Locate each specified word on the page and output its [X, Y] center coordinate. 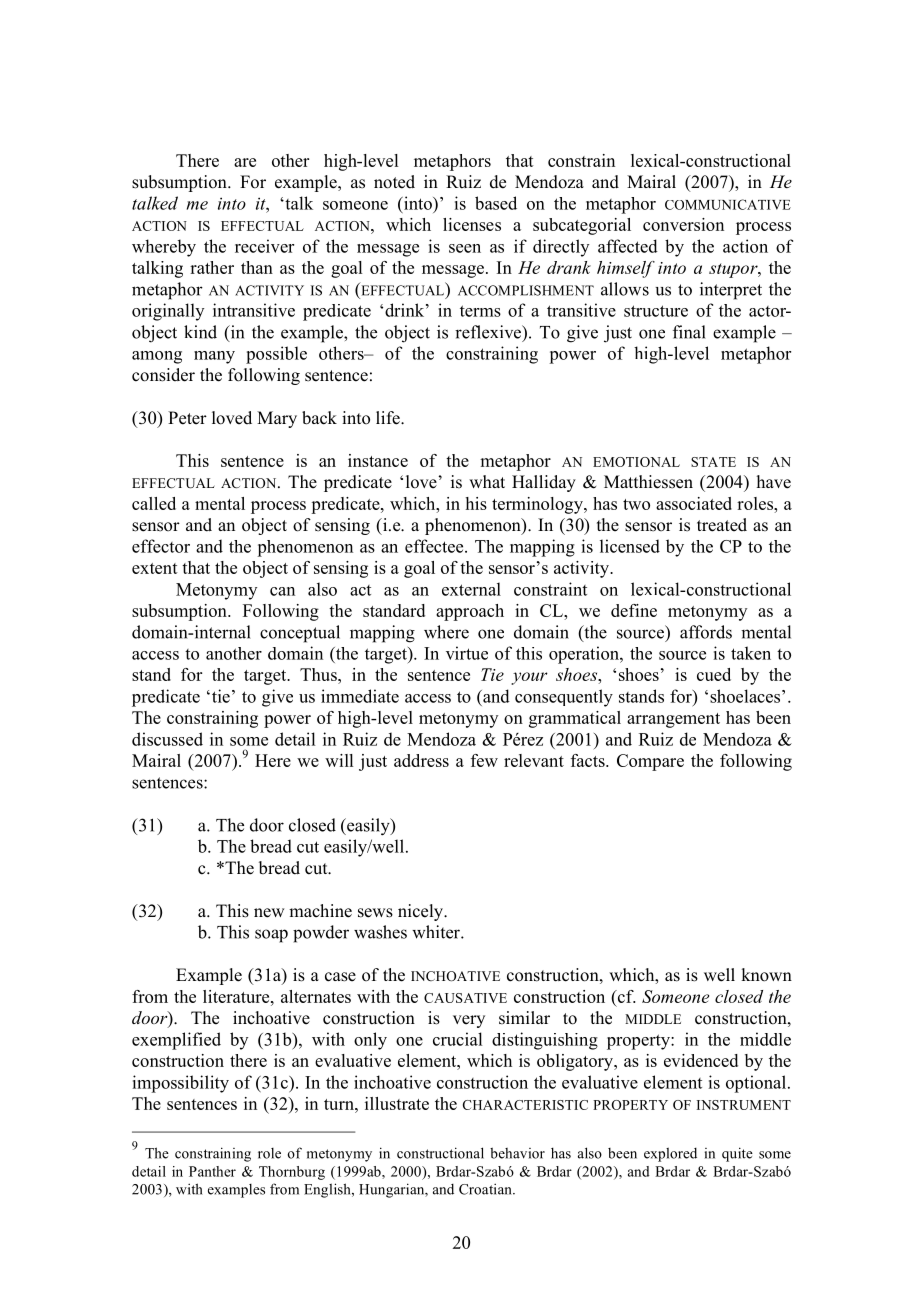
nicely [422, 912]
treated [722, 525]
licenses [472, 224]
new [269, 913]
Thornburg [292, 1173]
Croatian [486, 1189]
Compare [650, 762]
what [487, 481]
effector [161, 546]
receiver [264, 246]
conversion [683, 224]
